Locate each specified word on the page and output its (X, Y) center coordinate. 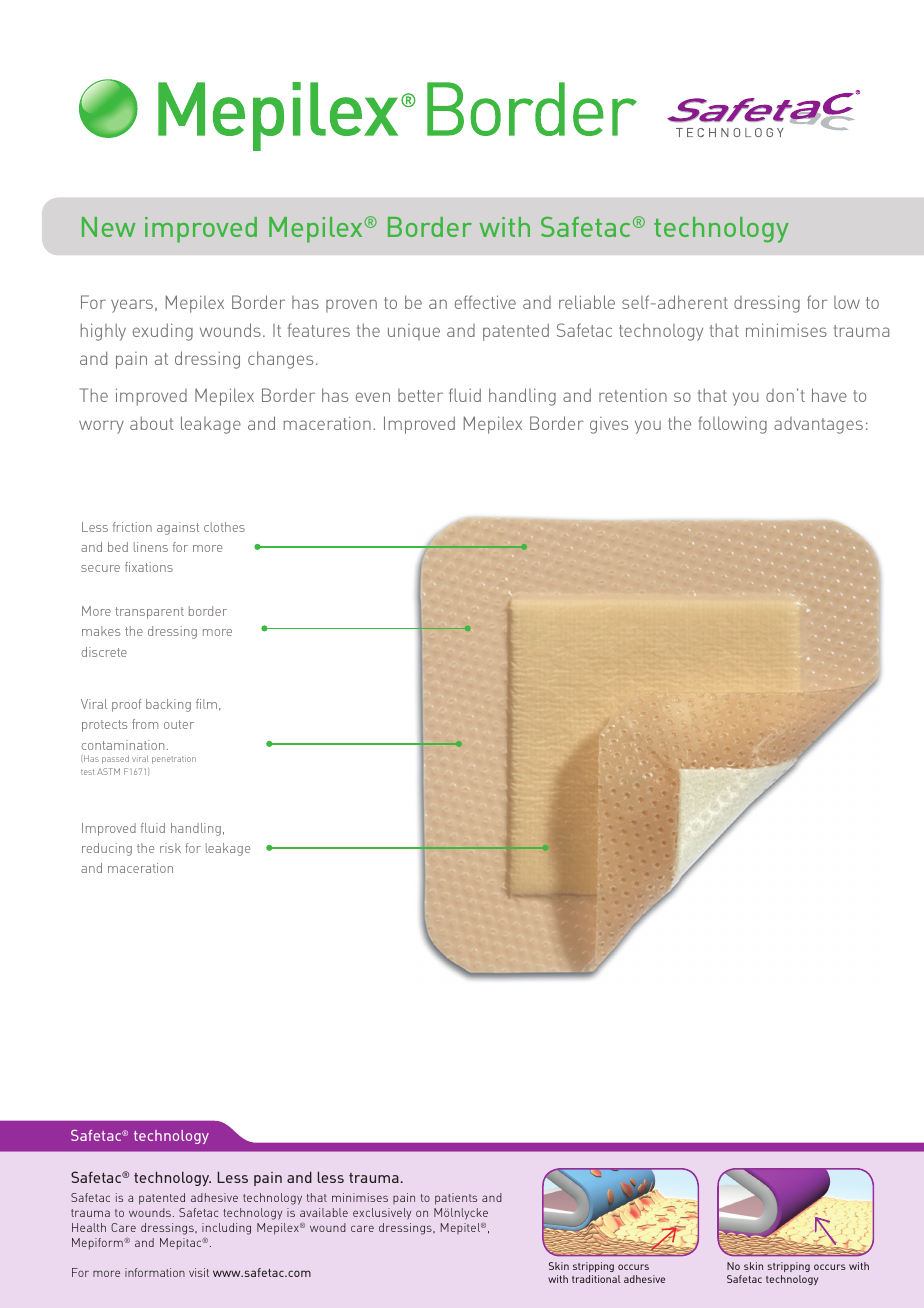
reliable (587, 302)
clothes (224, 527)
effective (485, 302)
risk (170, 848)
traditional (596, 1279)
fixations (149, 567)
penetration (174, 760)
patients (456, 1199)
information (155, 1272)
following (732, 425)
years (132, 306)
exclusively (382, 1214)
